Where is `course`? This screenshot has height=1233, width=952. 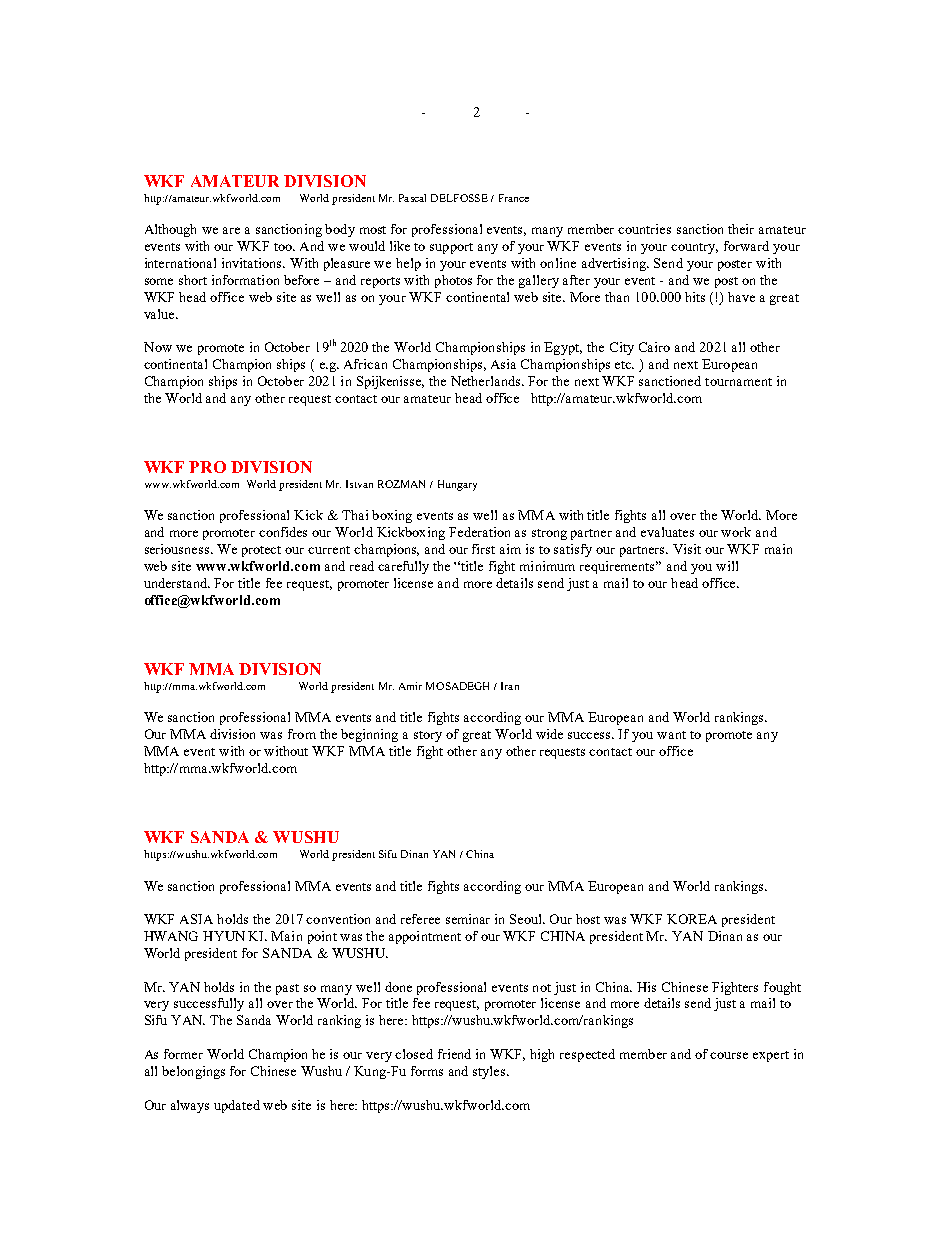 course is located at coordinates (729, 1055).
